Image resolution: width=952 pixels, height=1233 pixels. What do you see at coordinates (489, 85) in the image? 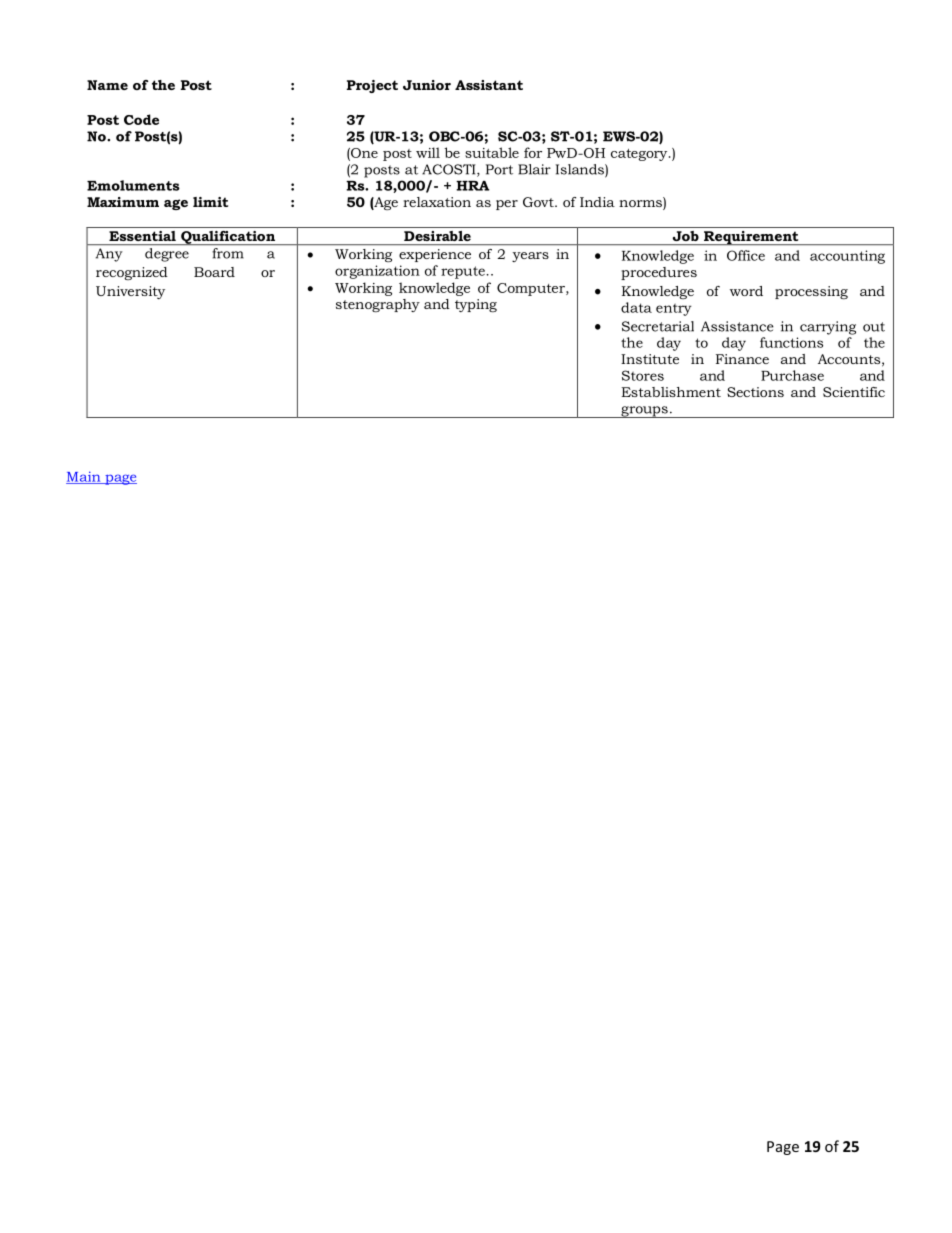
I see `Assistant` at bounding box center [489, 85].
